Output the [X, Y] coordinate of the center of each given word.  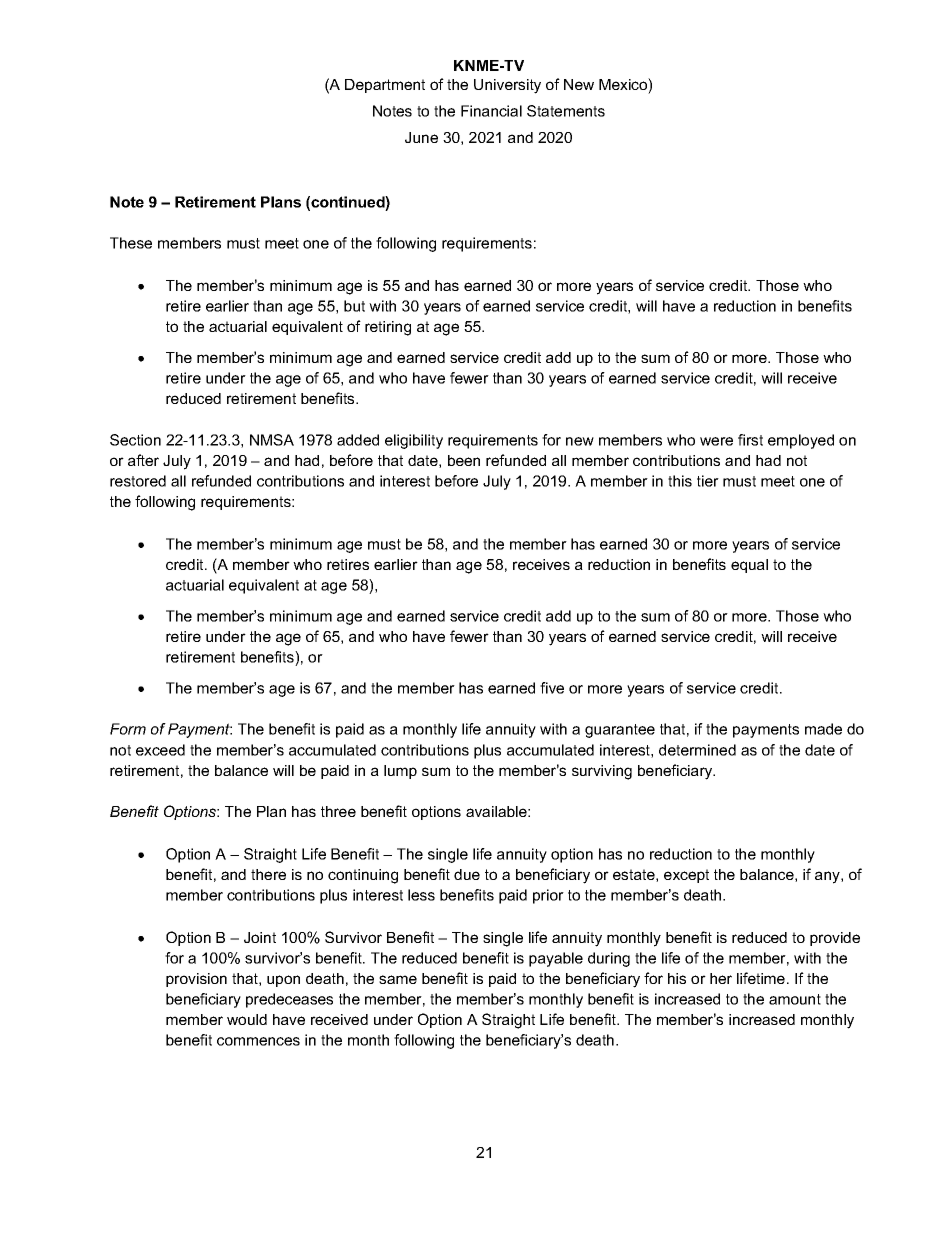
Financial [491, 111]
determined [697, 750]
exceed [160, 750]
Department [385, 86]
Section [135, 440]
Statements [566, 111]
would [247, 1019]
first [750, 440]
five [552, 688]
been [464, 460]
